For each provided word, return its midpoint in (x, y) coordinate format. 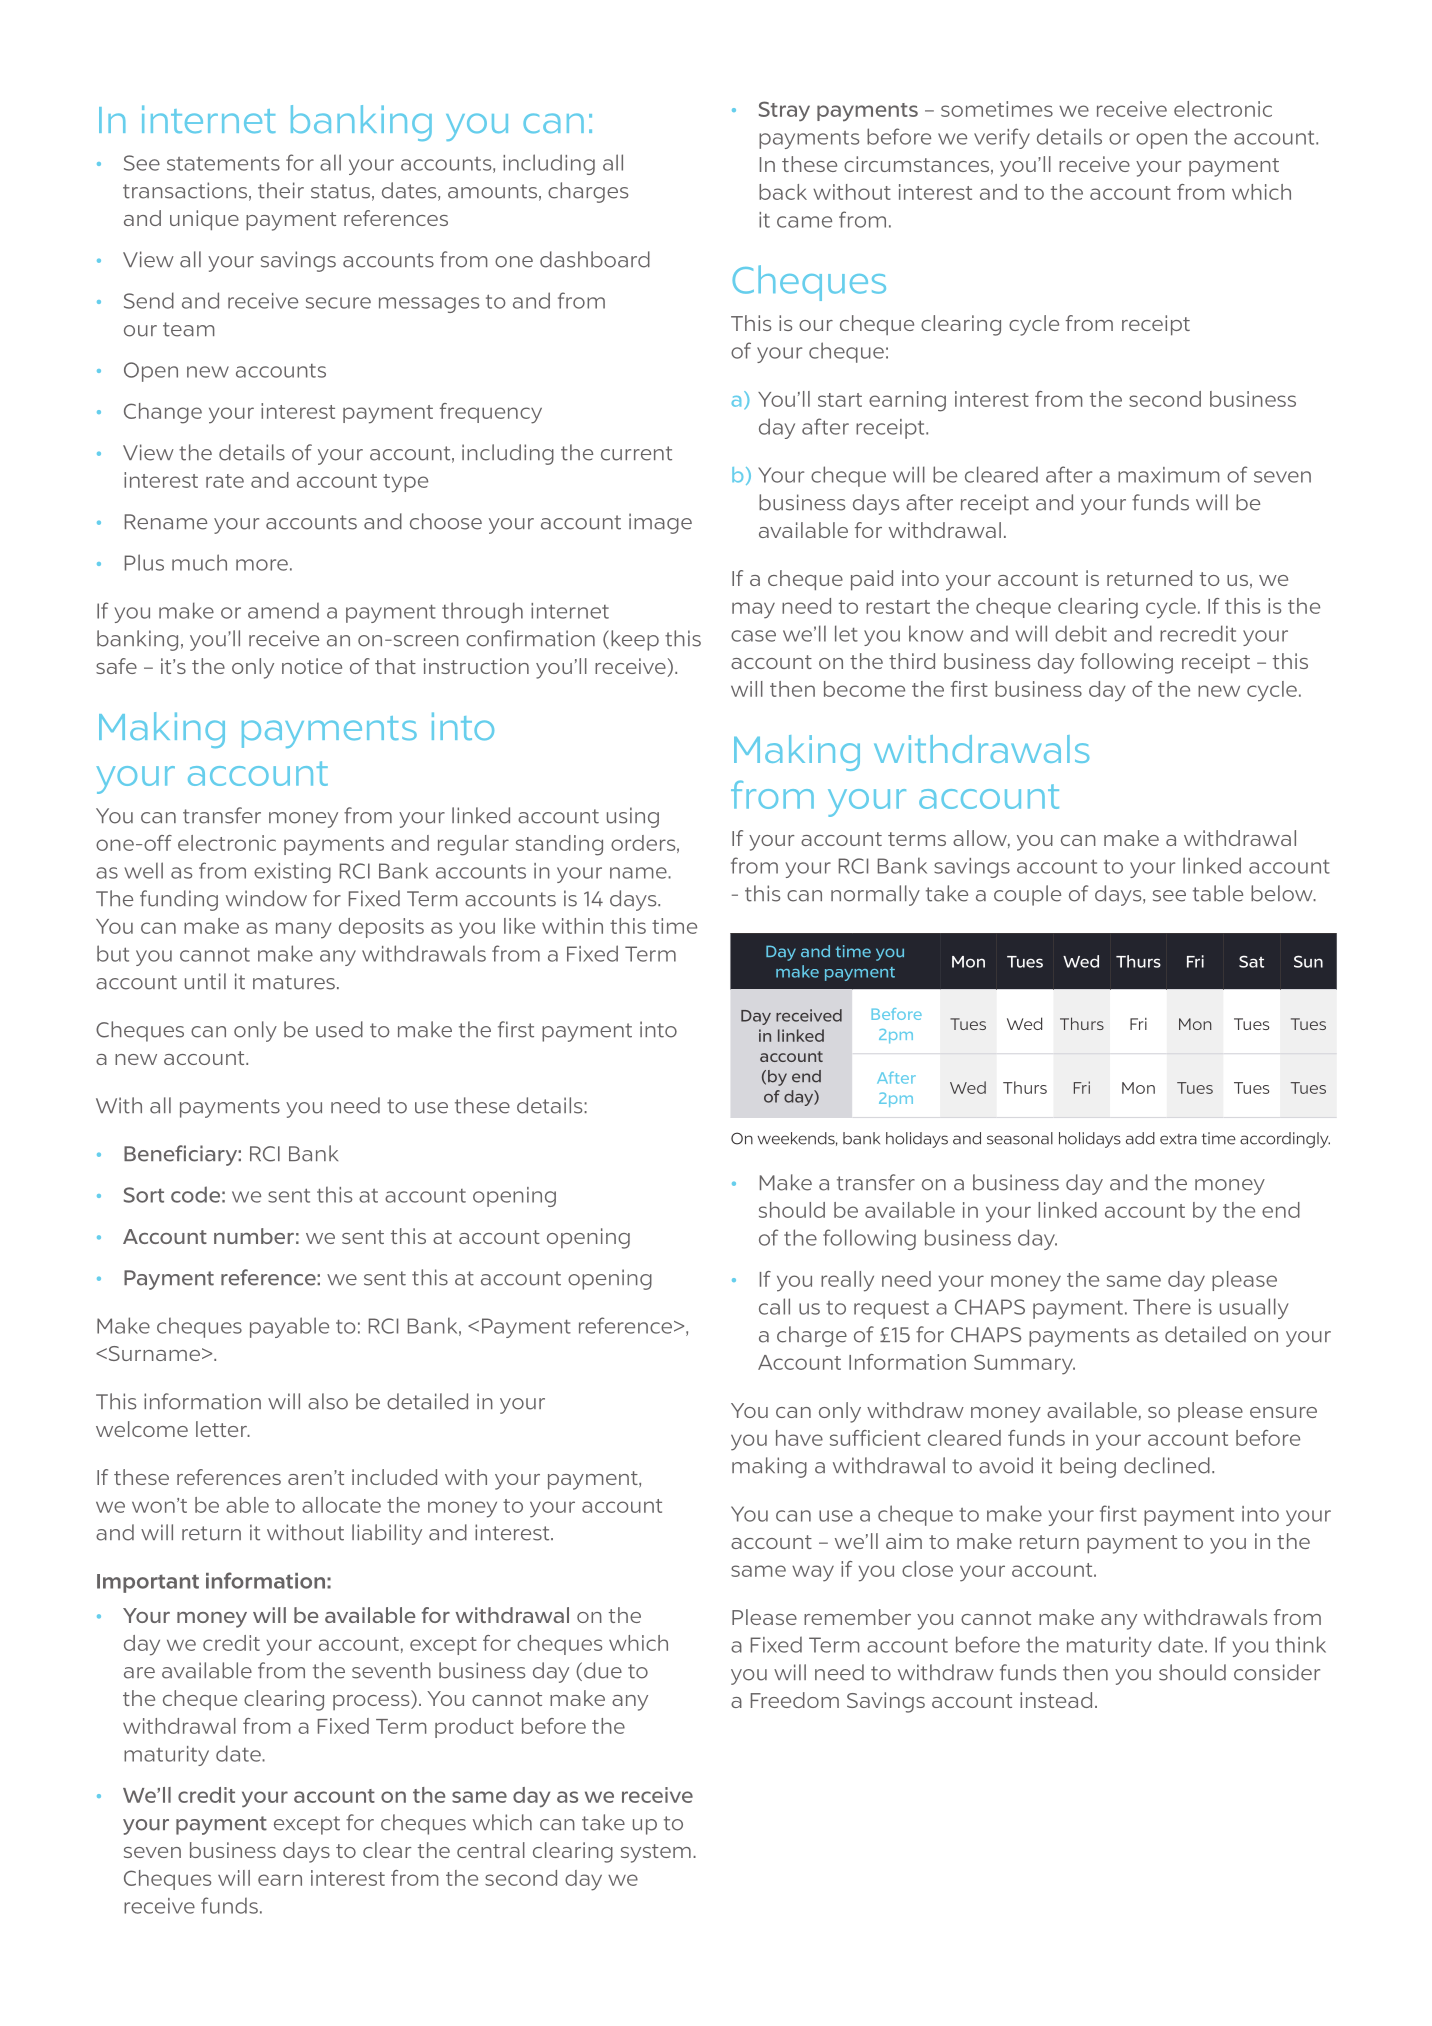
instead (1056, 1700)
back (783, 192)
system (656, 1853)
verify (1002, 138)
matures (294, 982)
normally (875, 895)
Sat (1251, 961)
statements (223, 163)
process (372, 1702)
